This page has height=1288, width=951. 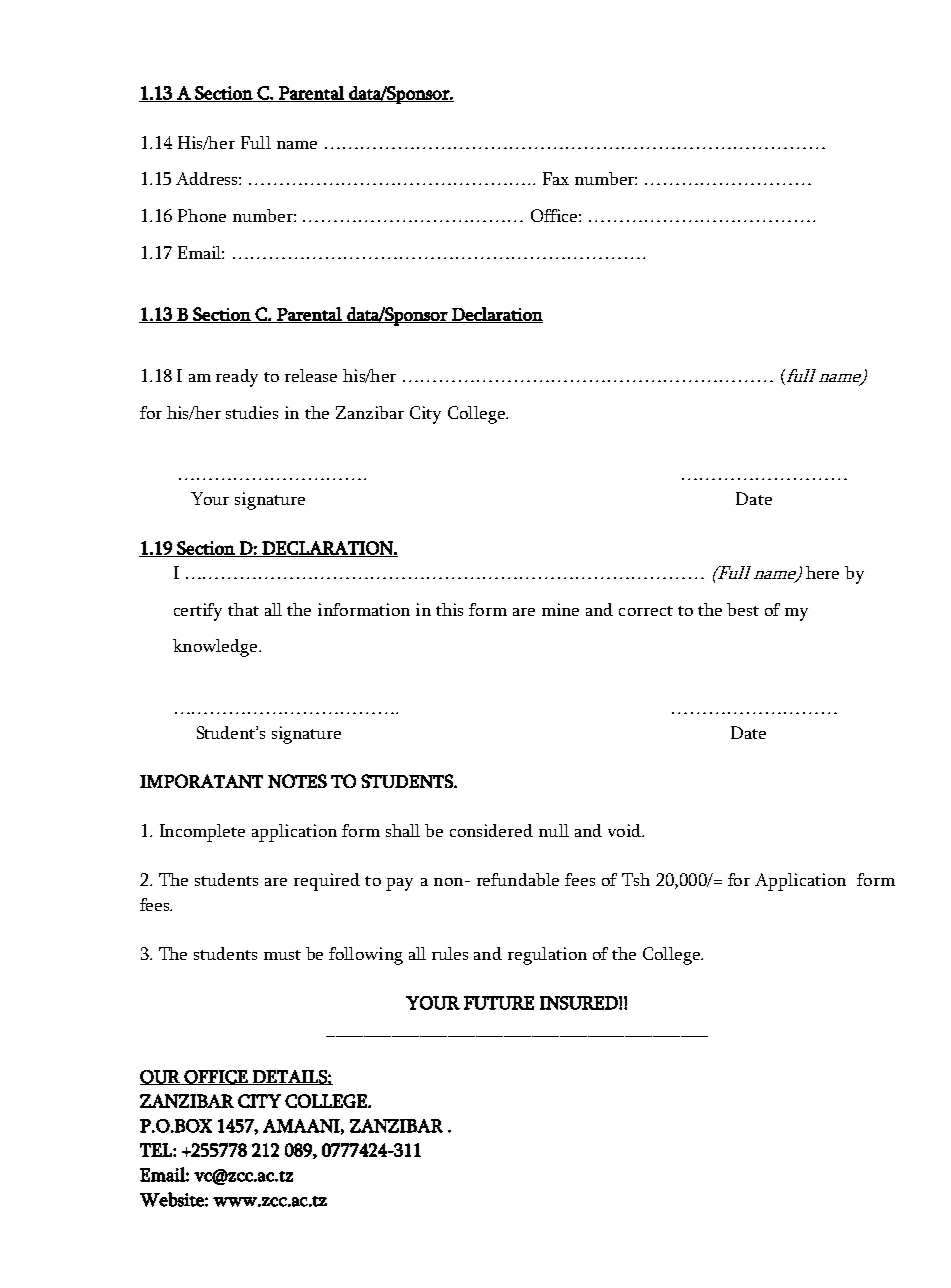 I want to click on Fax, so click(x=556, y=178).
